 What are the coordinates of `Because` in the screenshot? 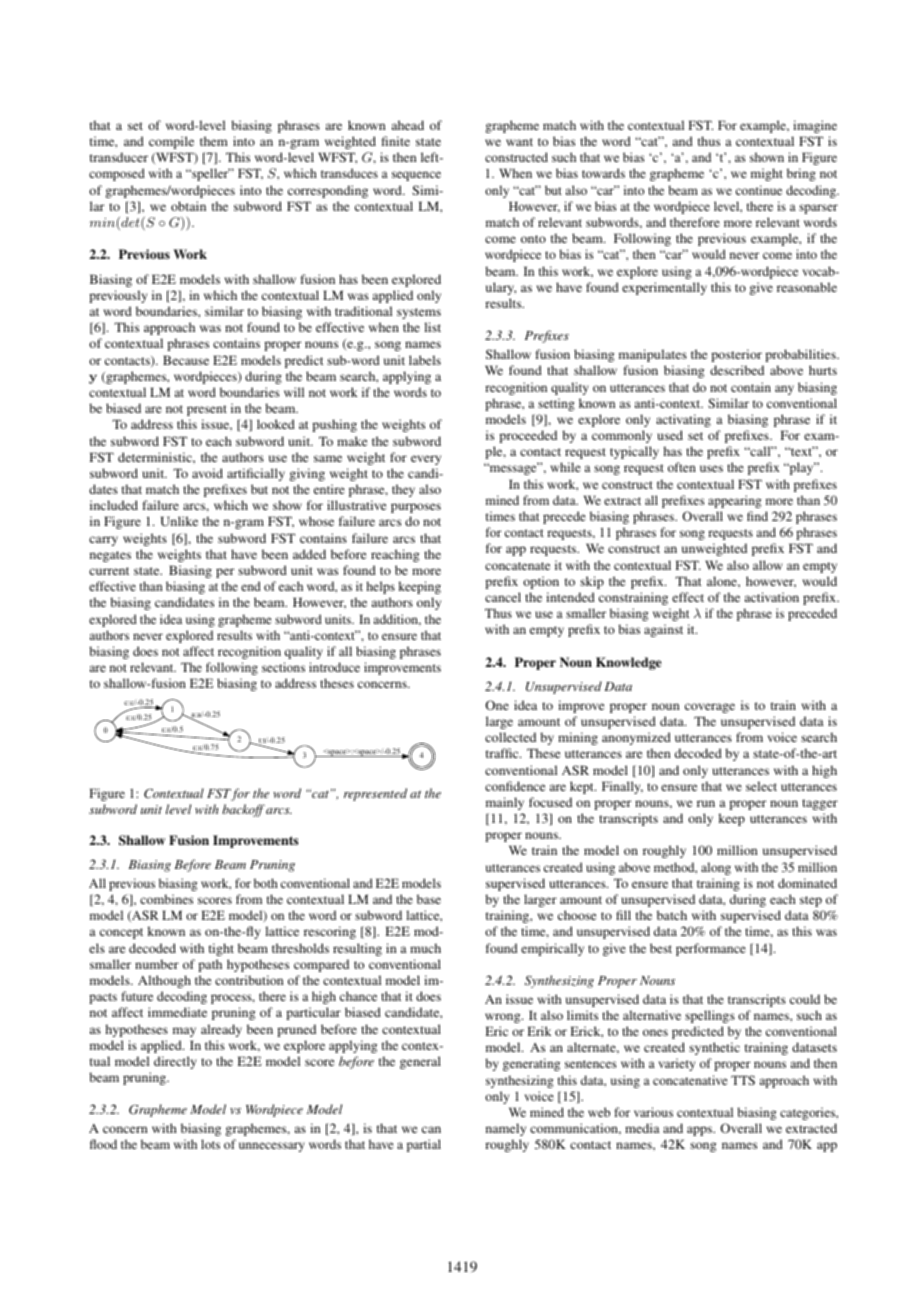 It's located at (186, 360).
